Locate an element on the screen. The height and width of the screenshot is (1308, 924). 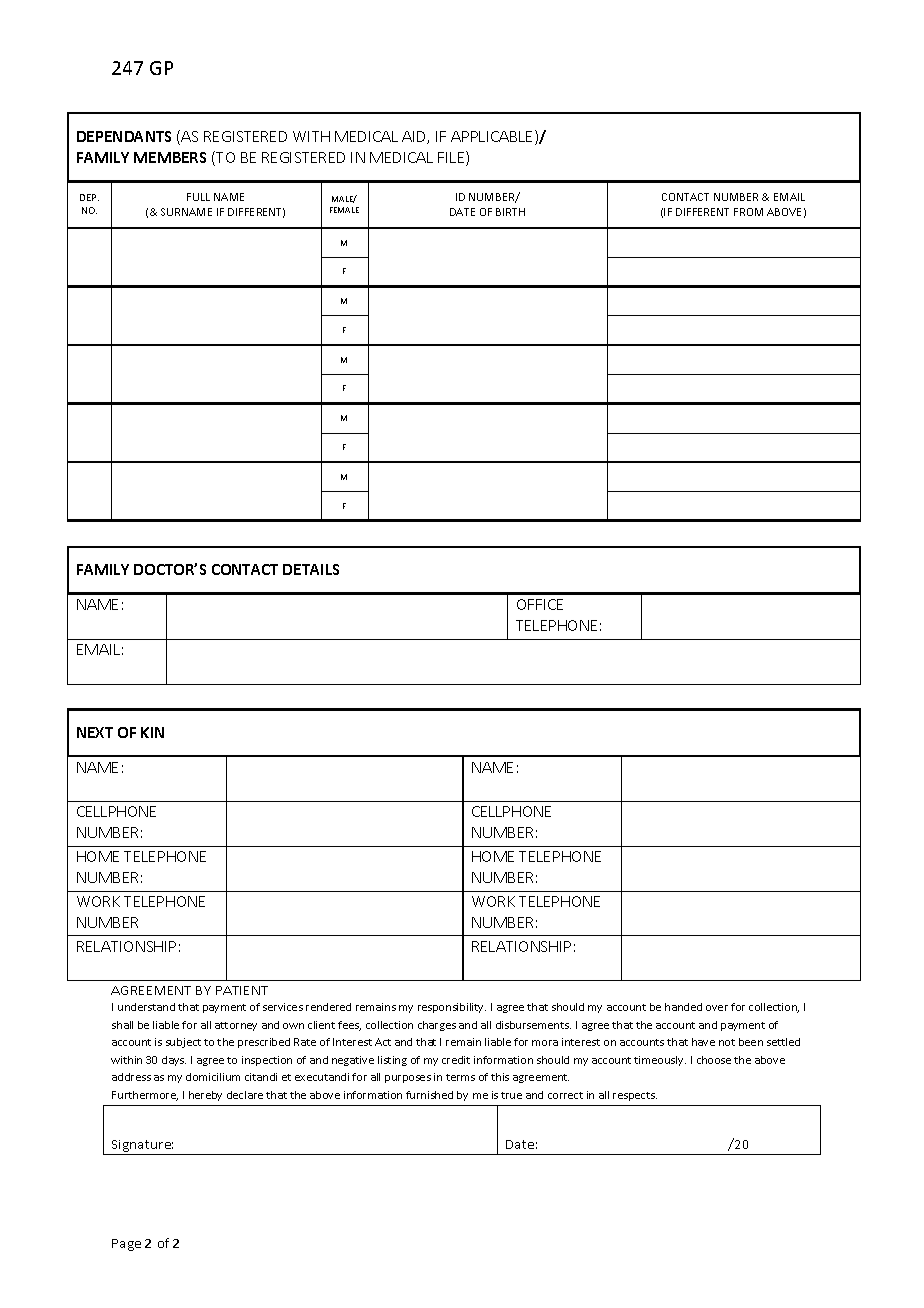
KIN is located at coordinates (152, 732).
